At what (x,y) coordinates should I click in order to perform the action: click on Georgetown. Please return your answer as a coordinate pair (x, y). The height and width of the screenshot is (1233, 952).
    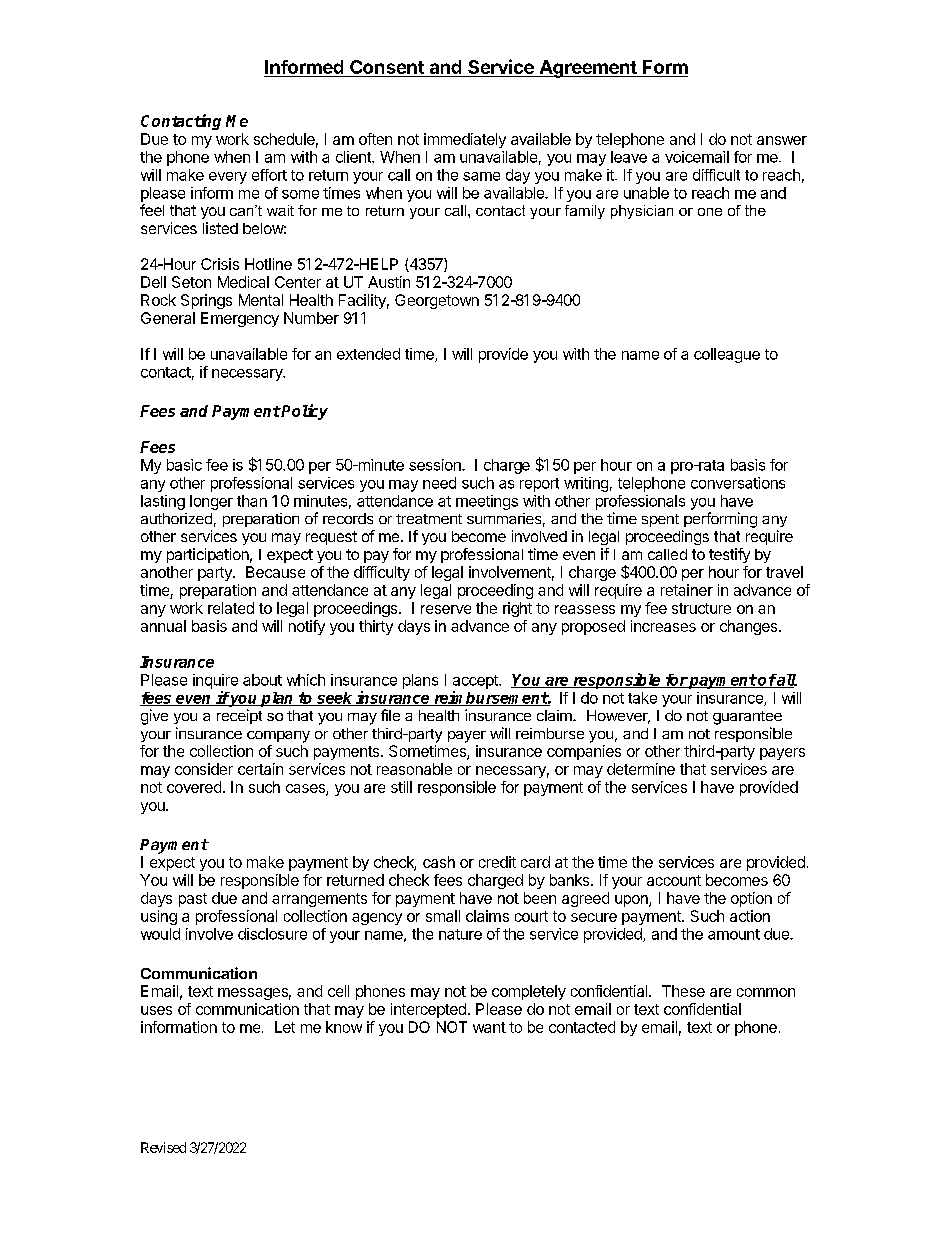
    Looking at the image, I should click on (437, 301).
